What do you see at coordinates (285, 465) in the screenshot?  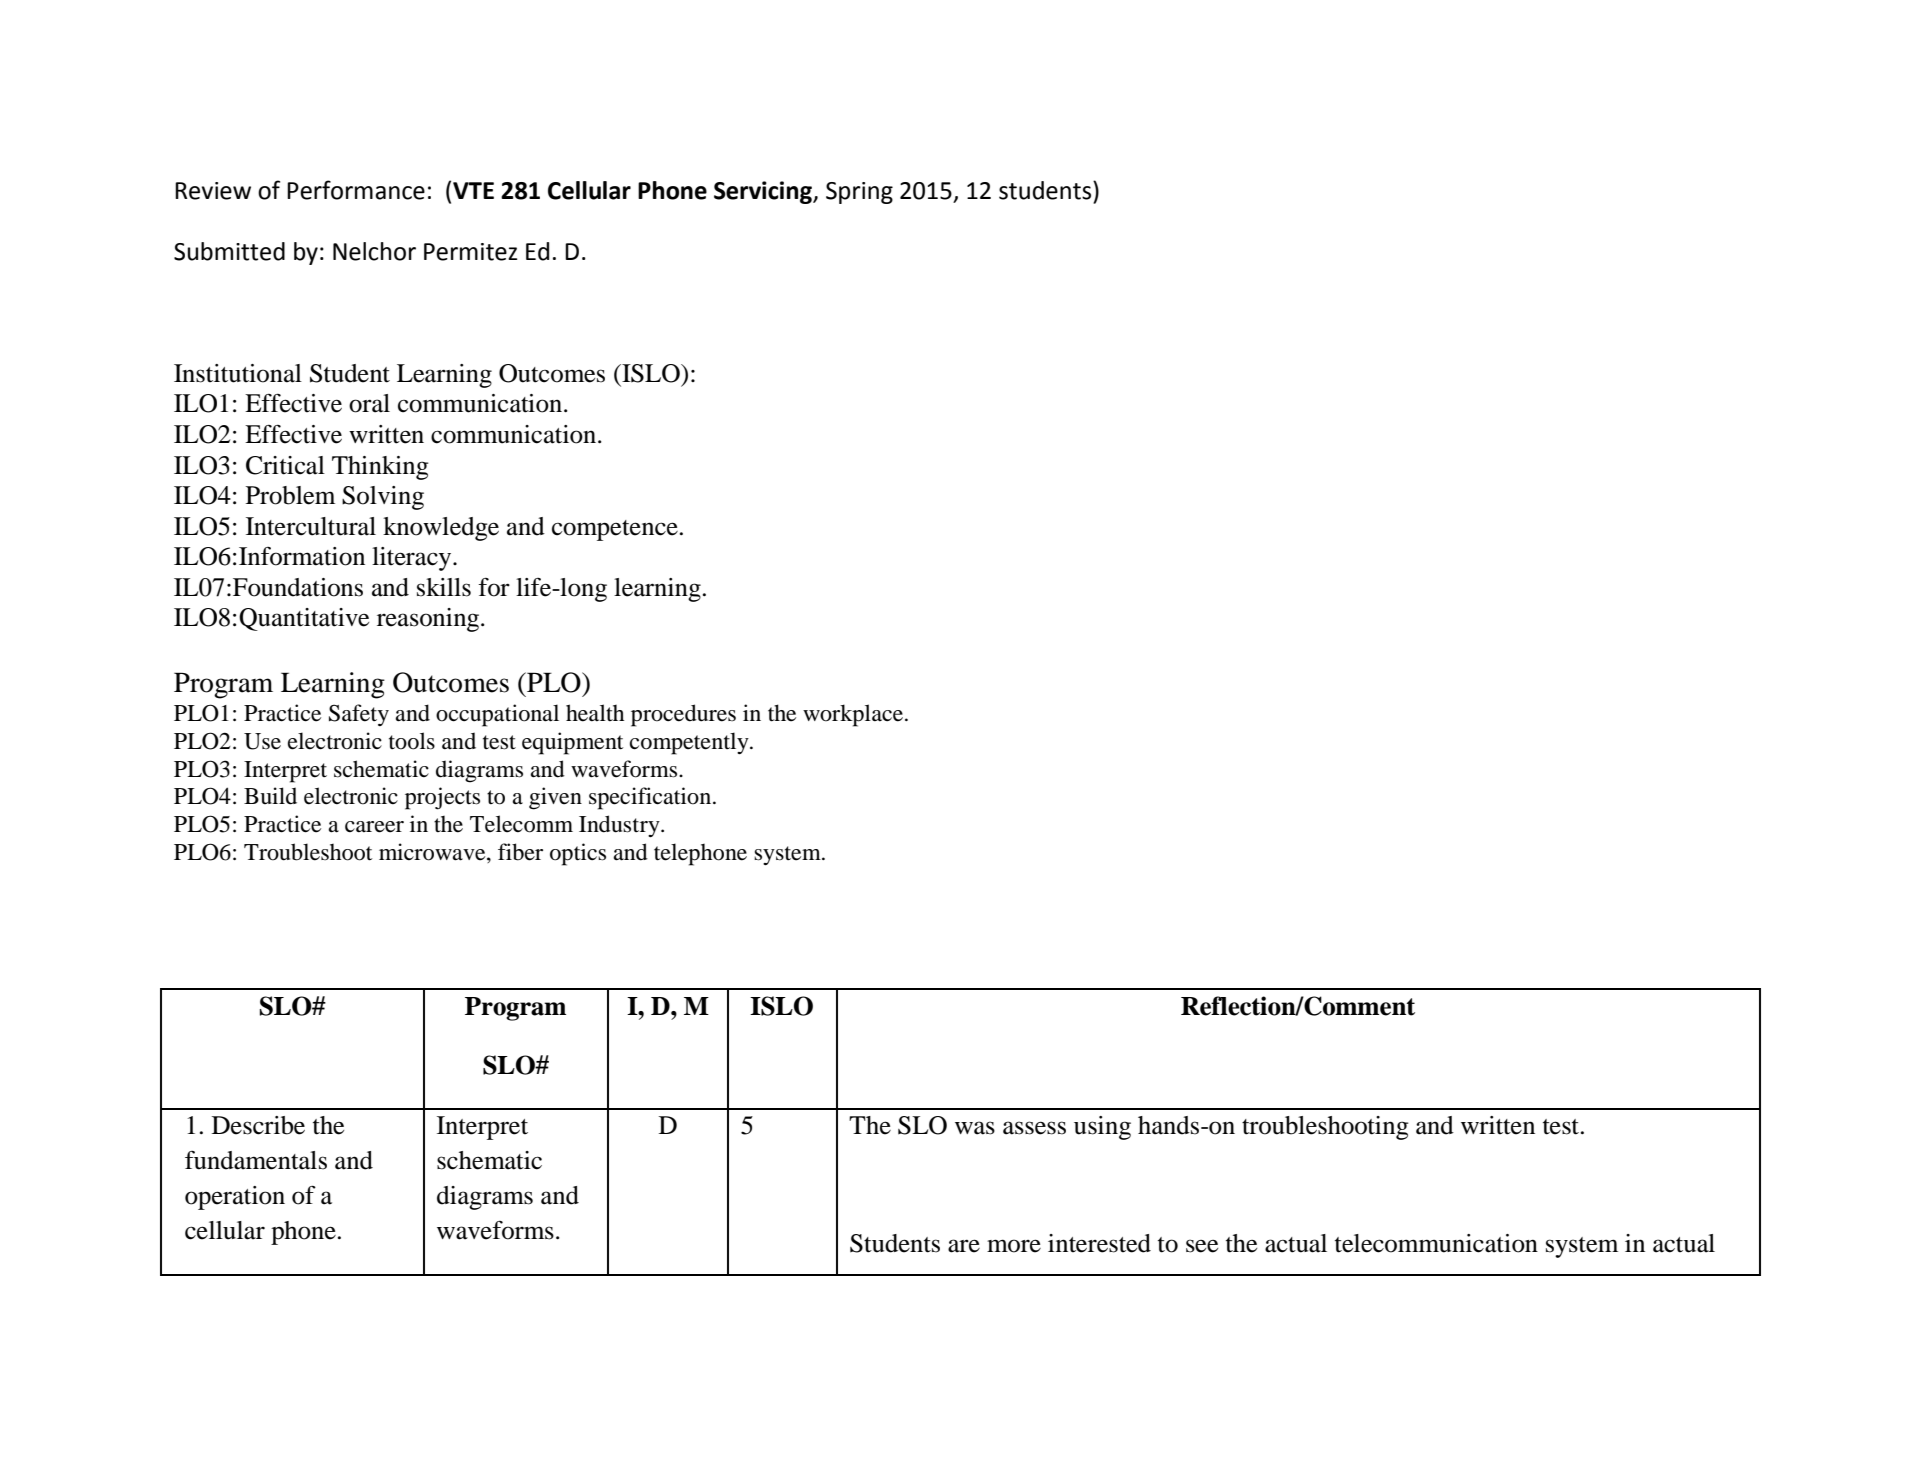 I see `Critical` at bounding box center [285, 465].
